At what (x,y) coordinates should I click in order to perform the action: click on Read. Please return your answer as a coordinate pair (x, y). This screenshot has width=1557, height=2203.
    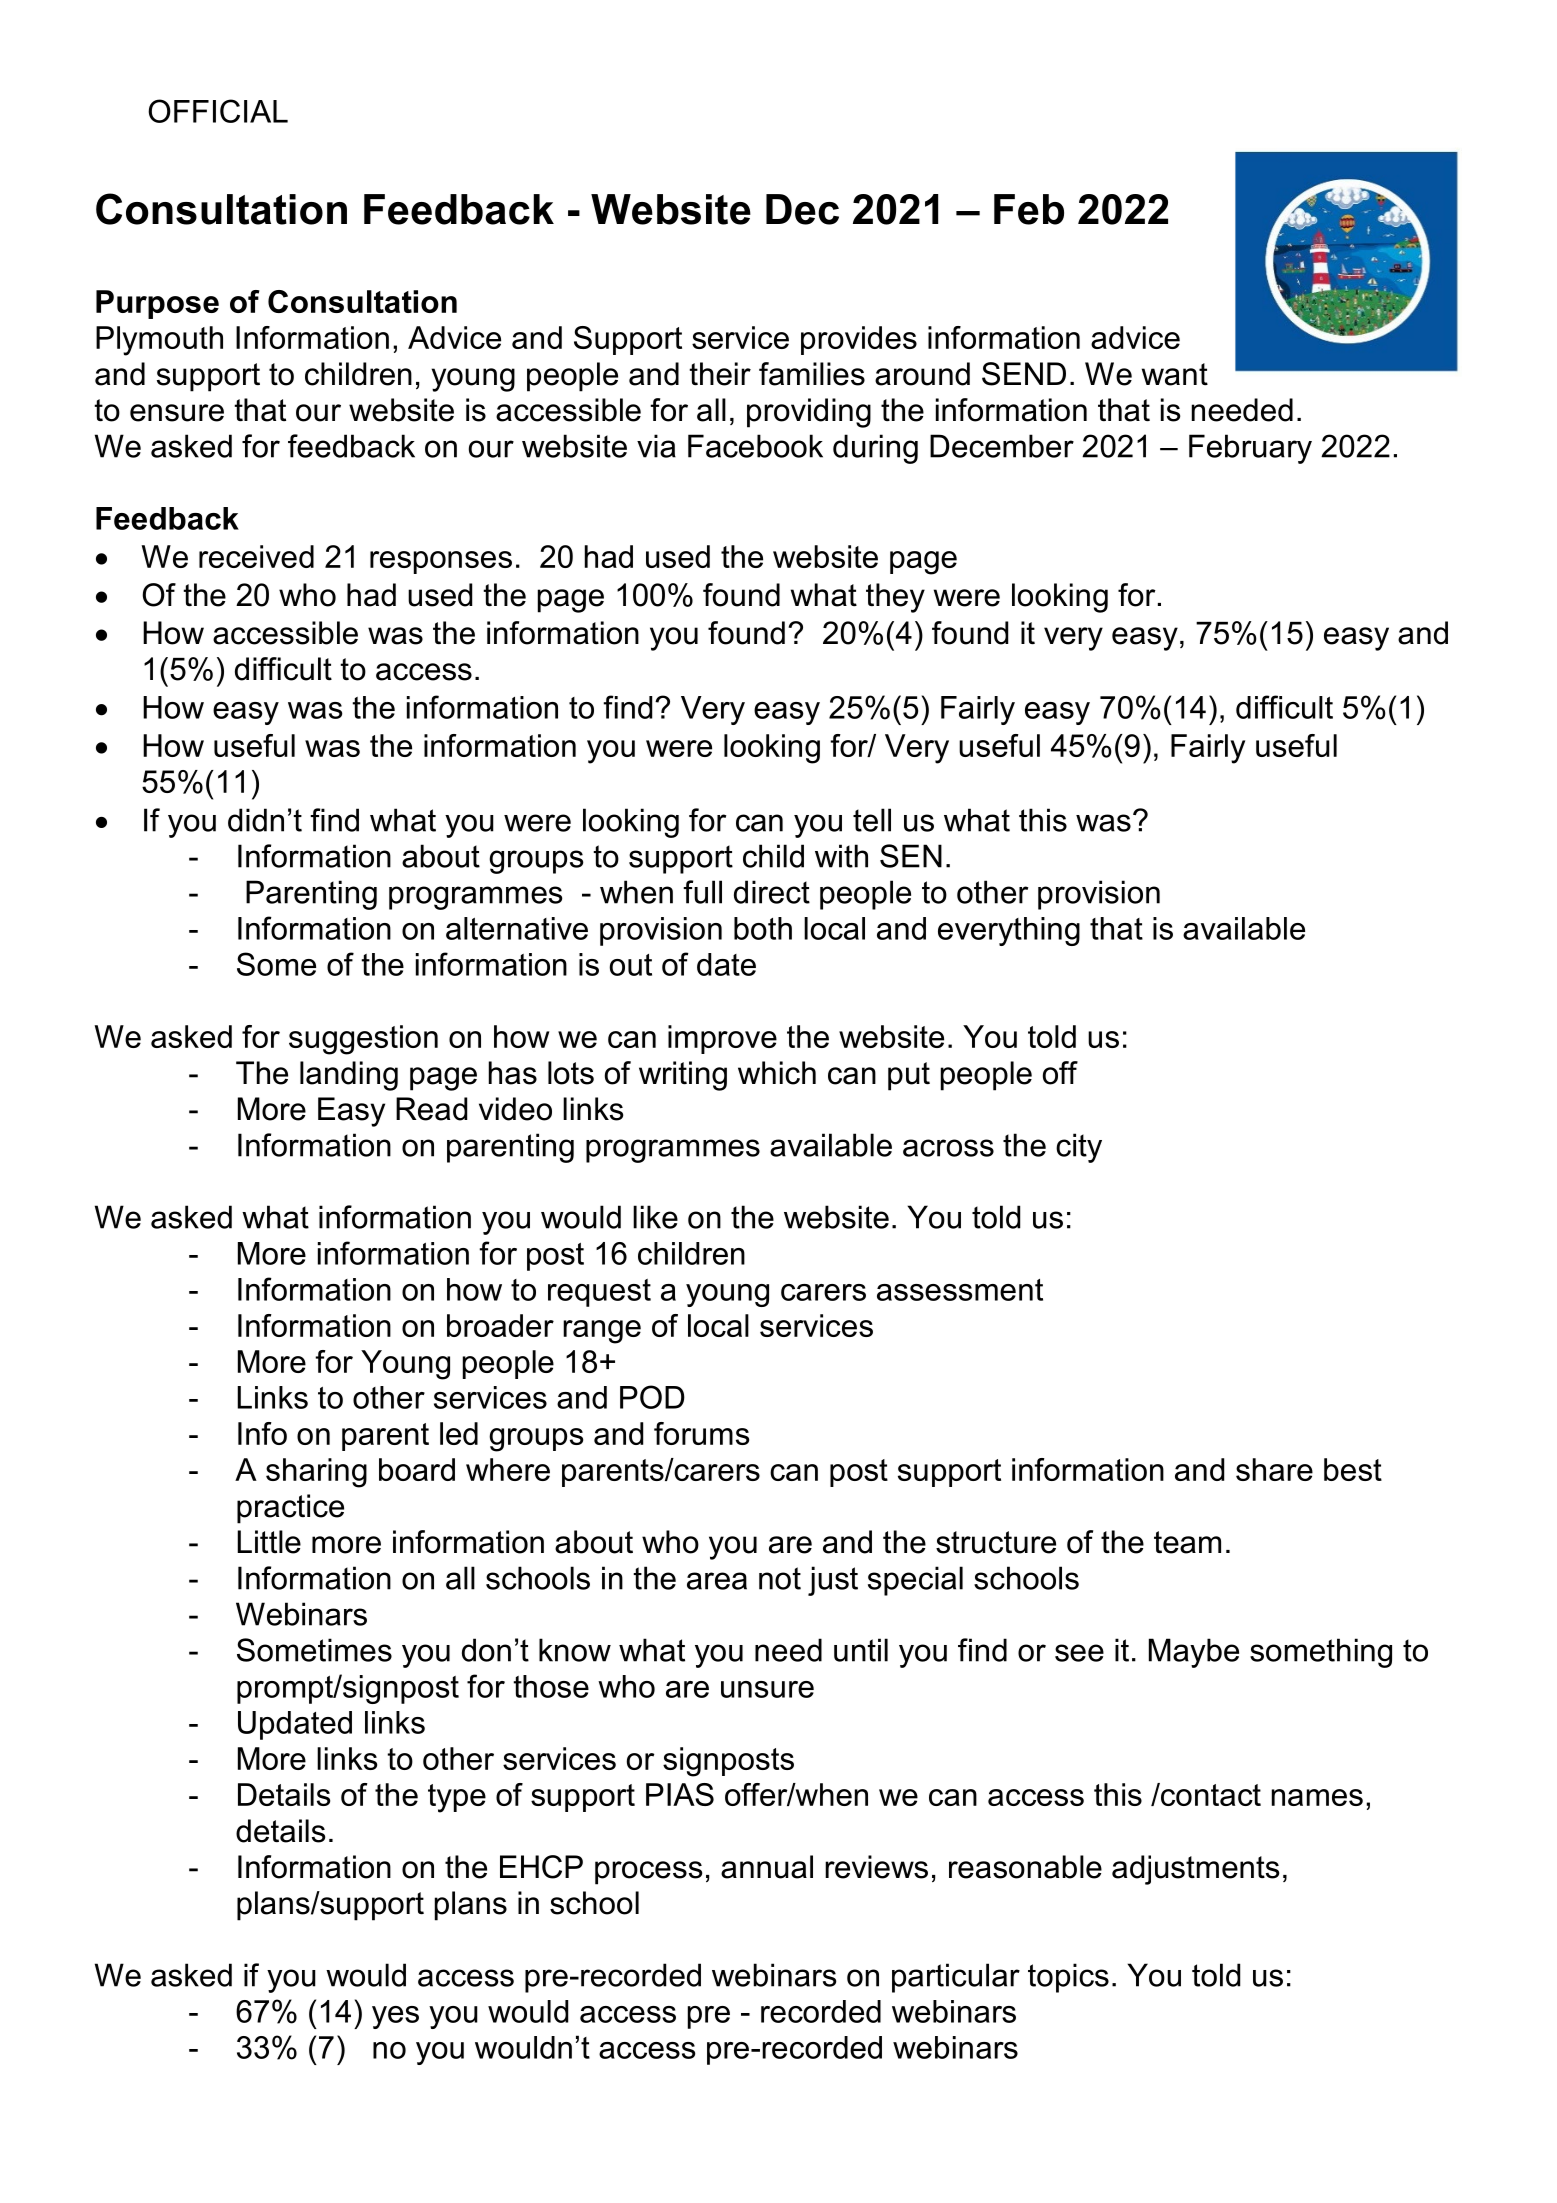
    Looking at the image, I should click on (431, 1109).
